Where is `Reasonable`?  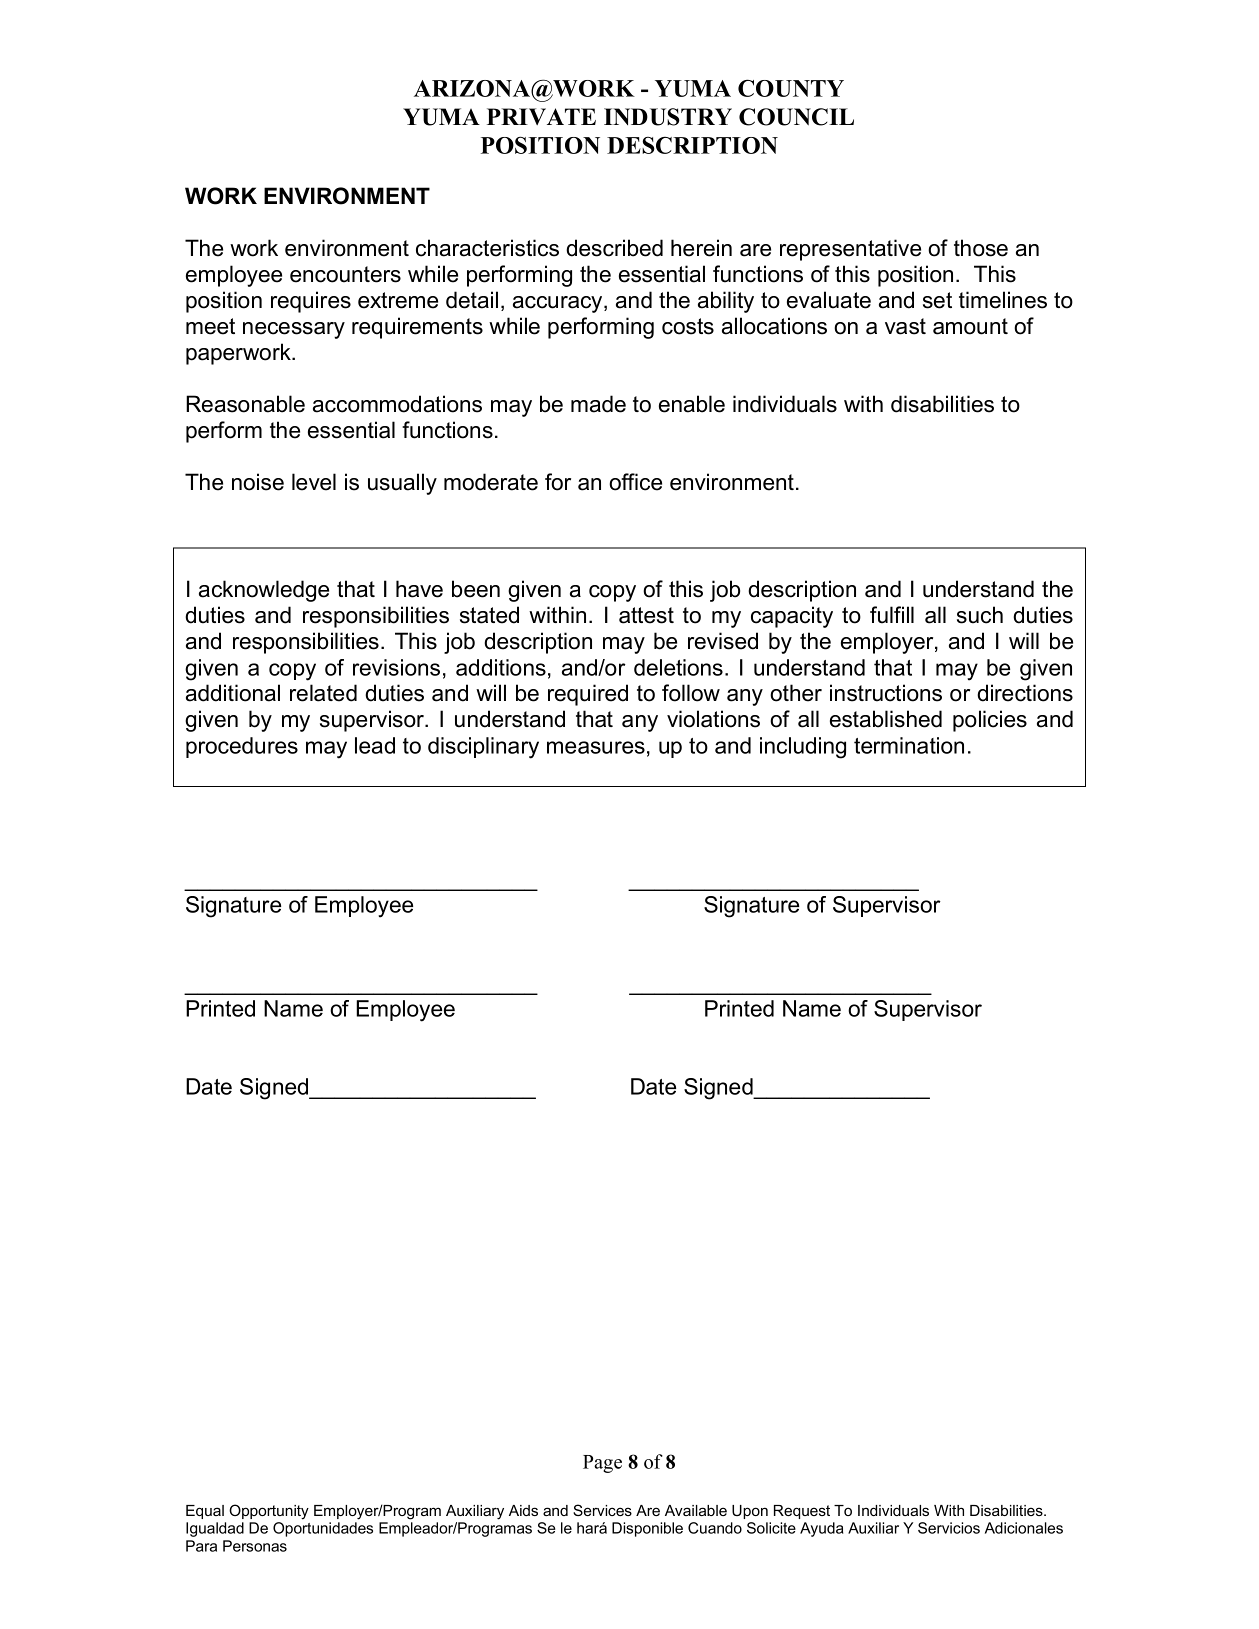 Reasonable is located at coordinates (245, 404).
